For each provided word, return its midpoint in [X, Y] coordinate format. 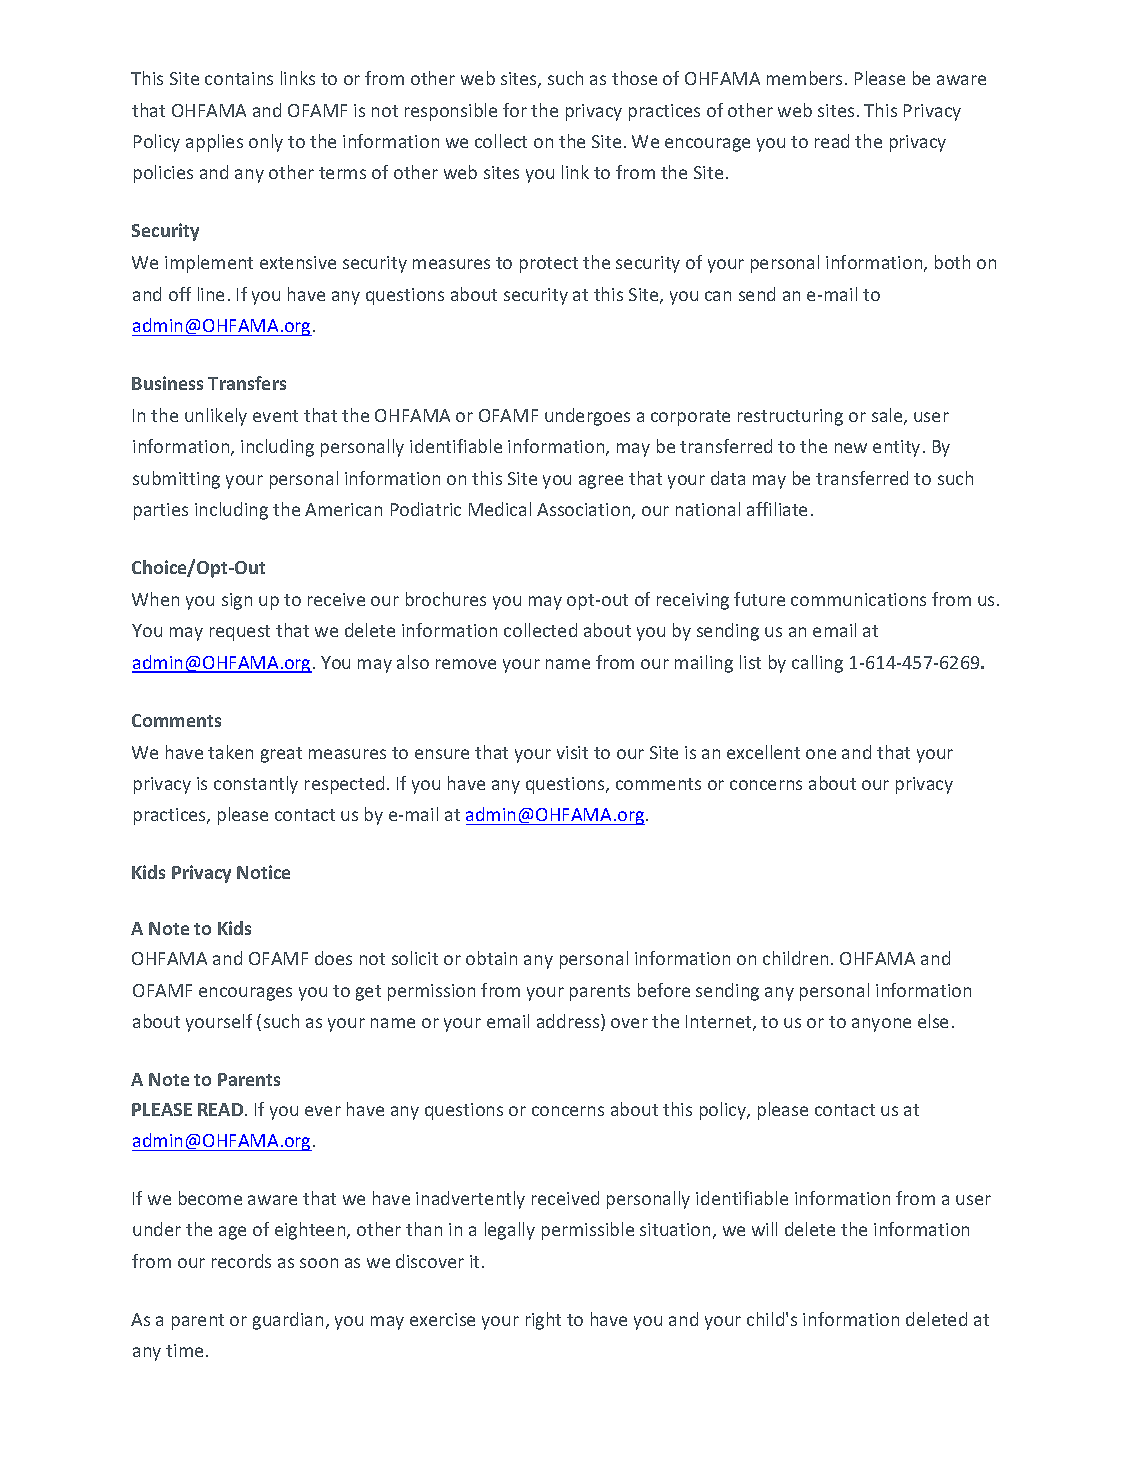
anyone [881, 1025]
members [806, 78]
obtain [491, 958]
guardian [288, 1321]
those [634, 78]
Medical [500, 509]
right [543, 1321]
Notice [263, 872]
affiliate [777, 509]
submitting [176, 480]
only [266, 143]
